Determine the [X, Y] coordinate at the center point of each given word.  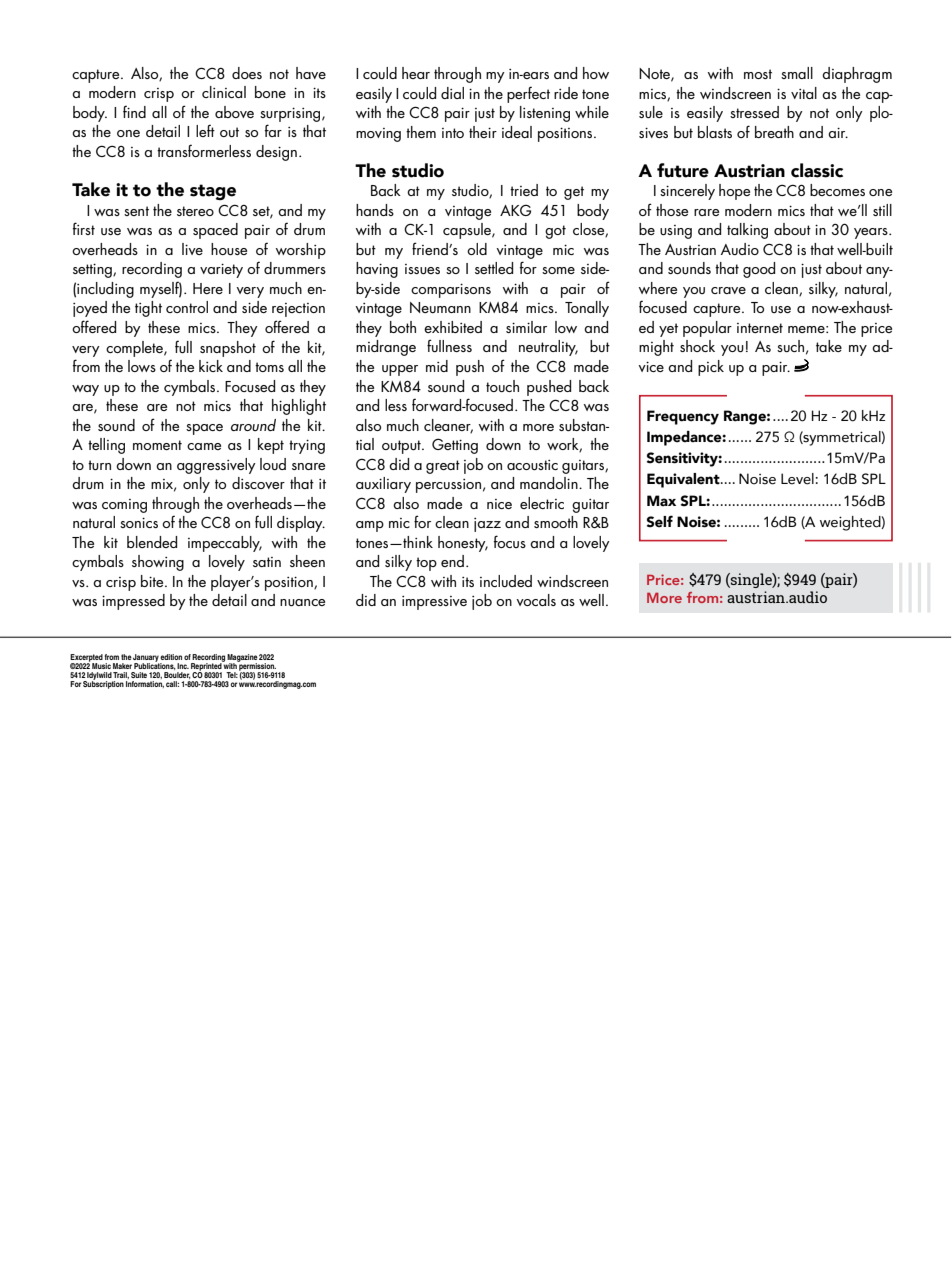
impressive [434, 603]
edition [171, 657]
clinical [224, 92]
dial [452, 93]
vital [804, 93]
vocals [536, 600]
